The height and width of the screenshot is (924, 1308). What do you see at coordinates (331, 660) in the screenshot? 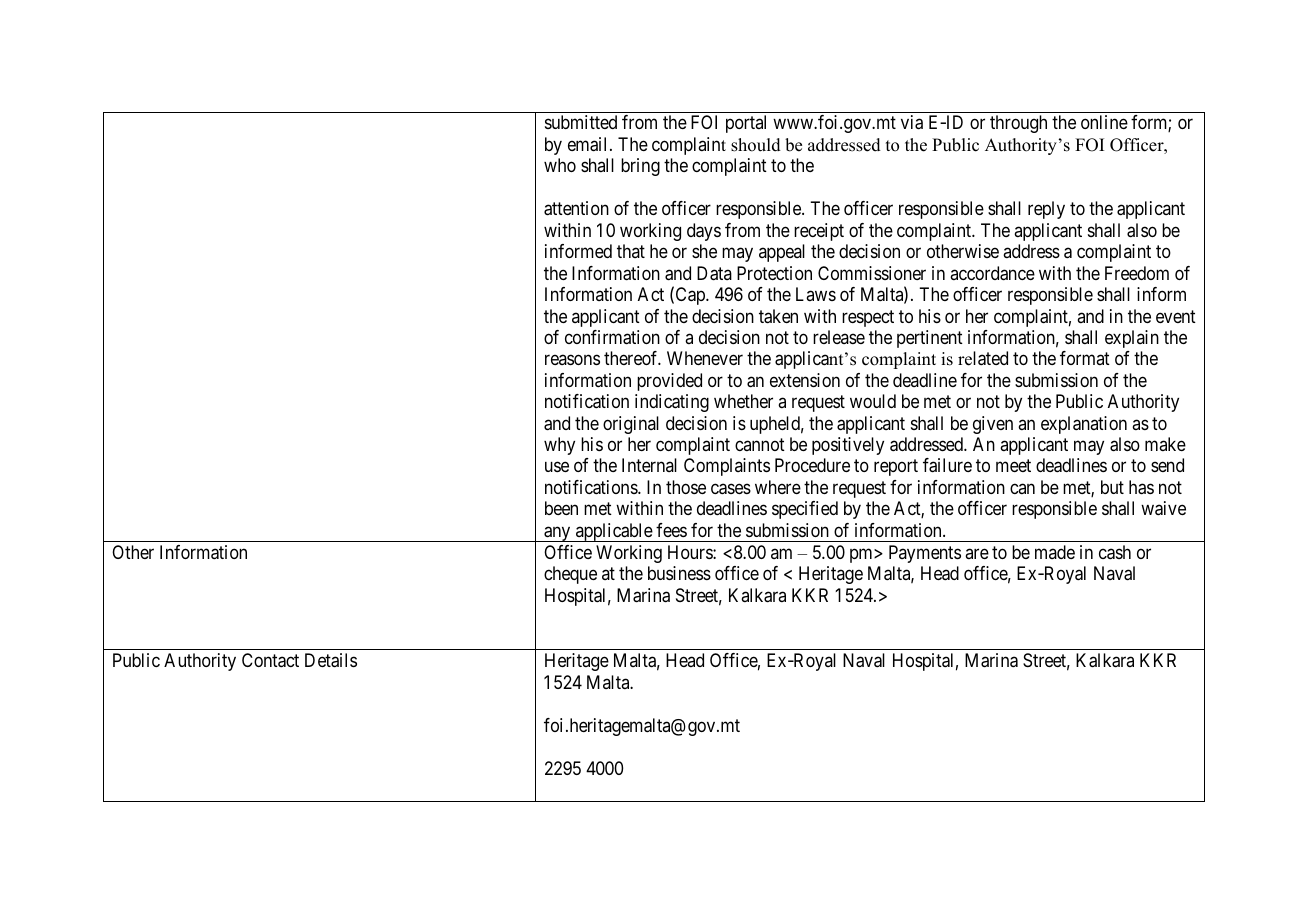
I see `Details` at bounding box center [331, 660].
